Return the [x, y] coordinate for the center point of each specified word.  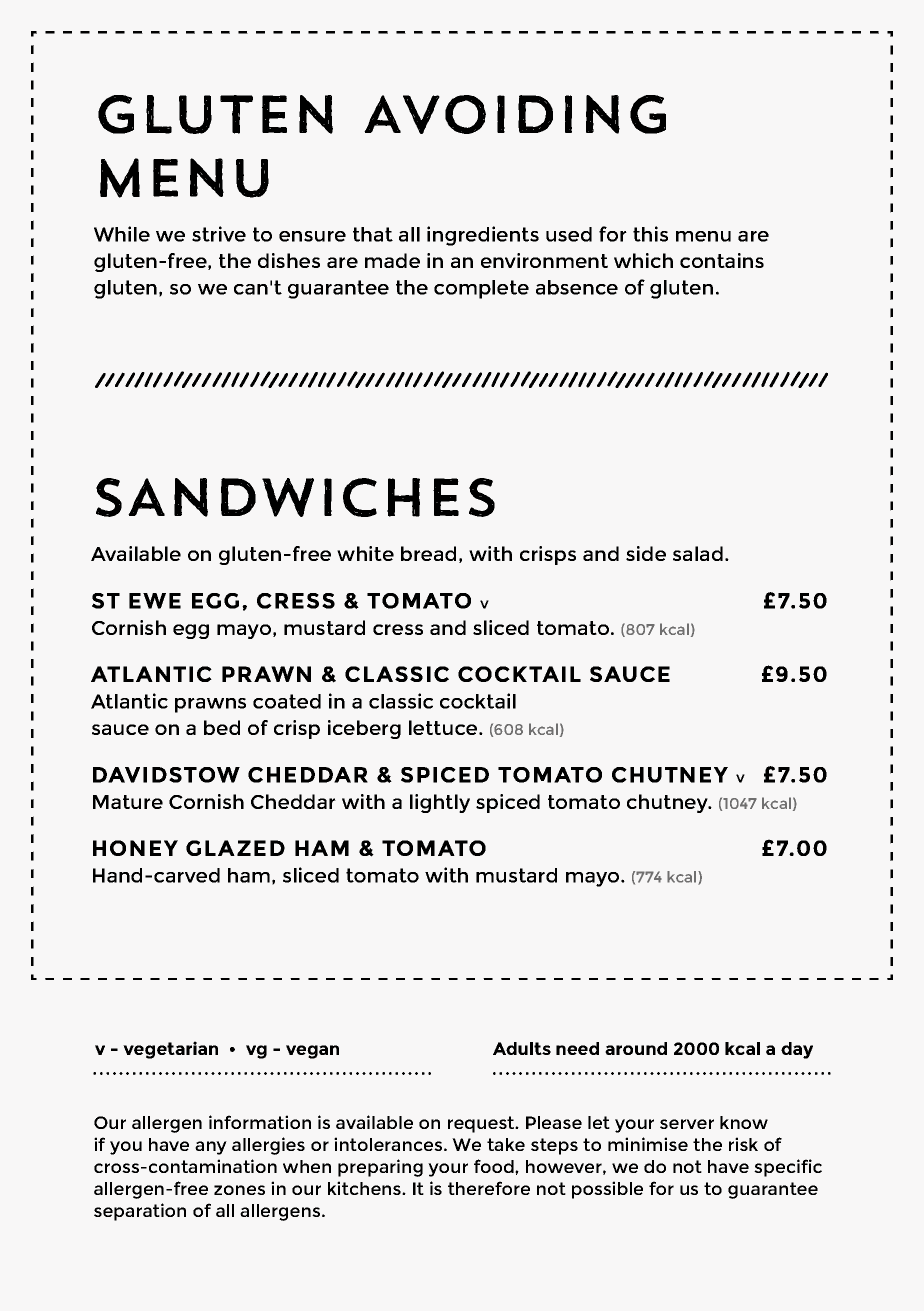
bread [428, 553]
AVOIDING [515, 114]
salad [698, 553]
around [636, 1048]
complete [481, 289]
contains [722, 260]
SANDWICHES [295, 497]
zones [239, 1190]
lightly [440, 803]
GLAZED [235, 848]
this [650, 234]
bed [222, 727]
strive [219, 234]
